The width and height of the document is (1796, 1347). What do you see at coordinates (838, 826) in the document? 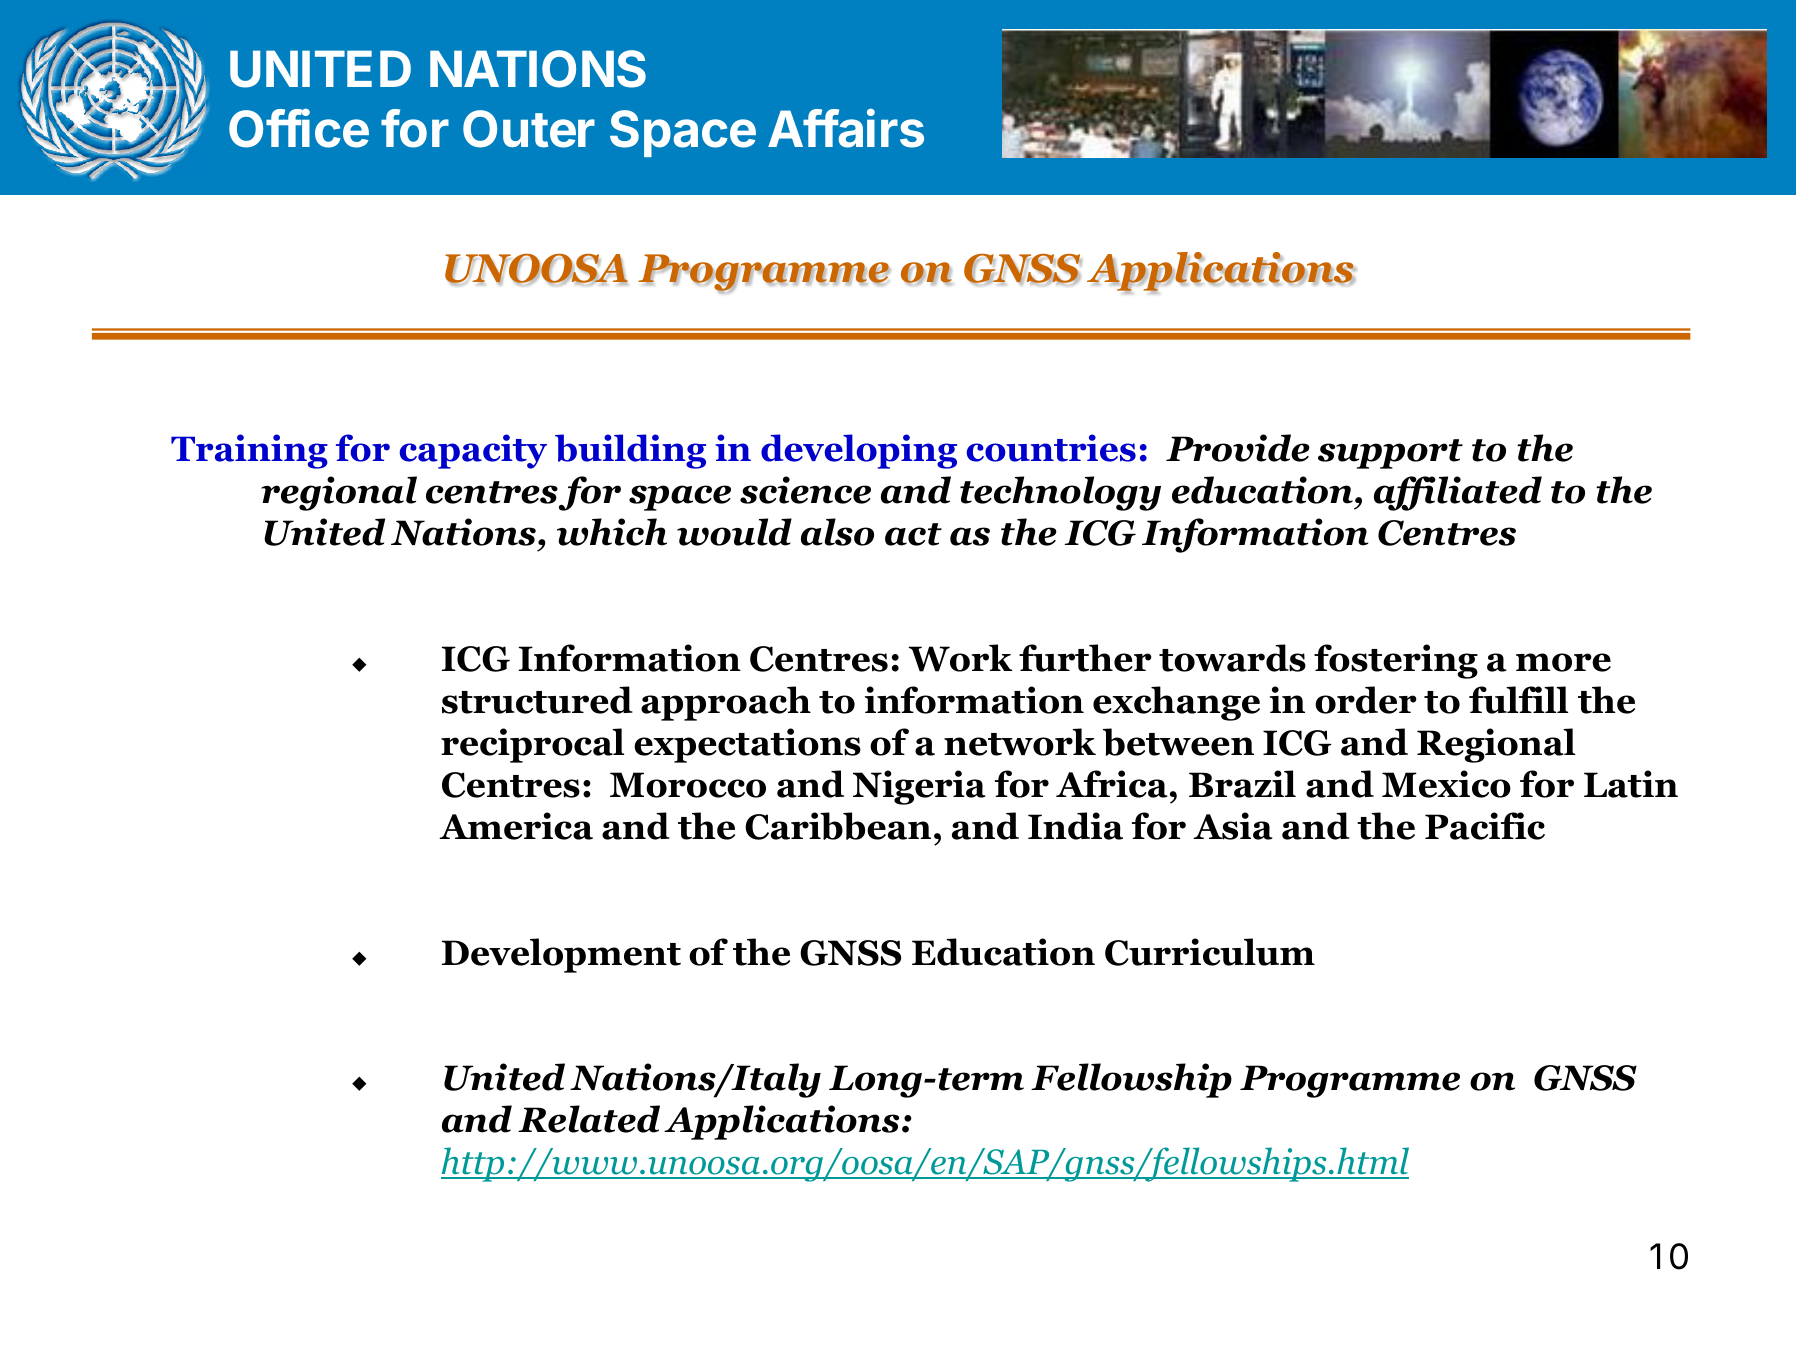
I see `Caribbean` at bounding box center [838, 826].
